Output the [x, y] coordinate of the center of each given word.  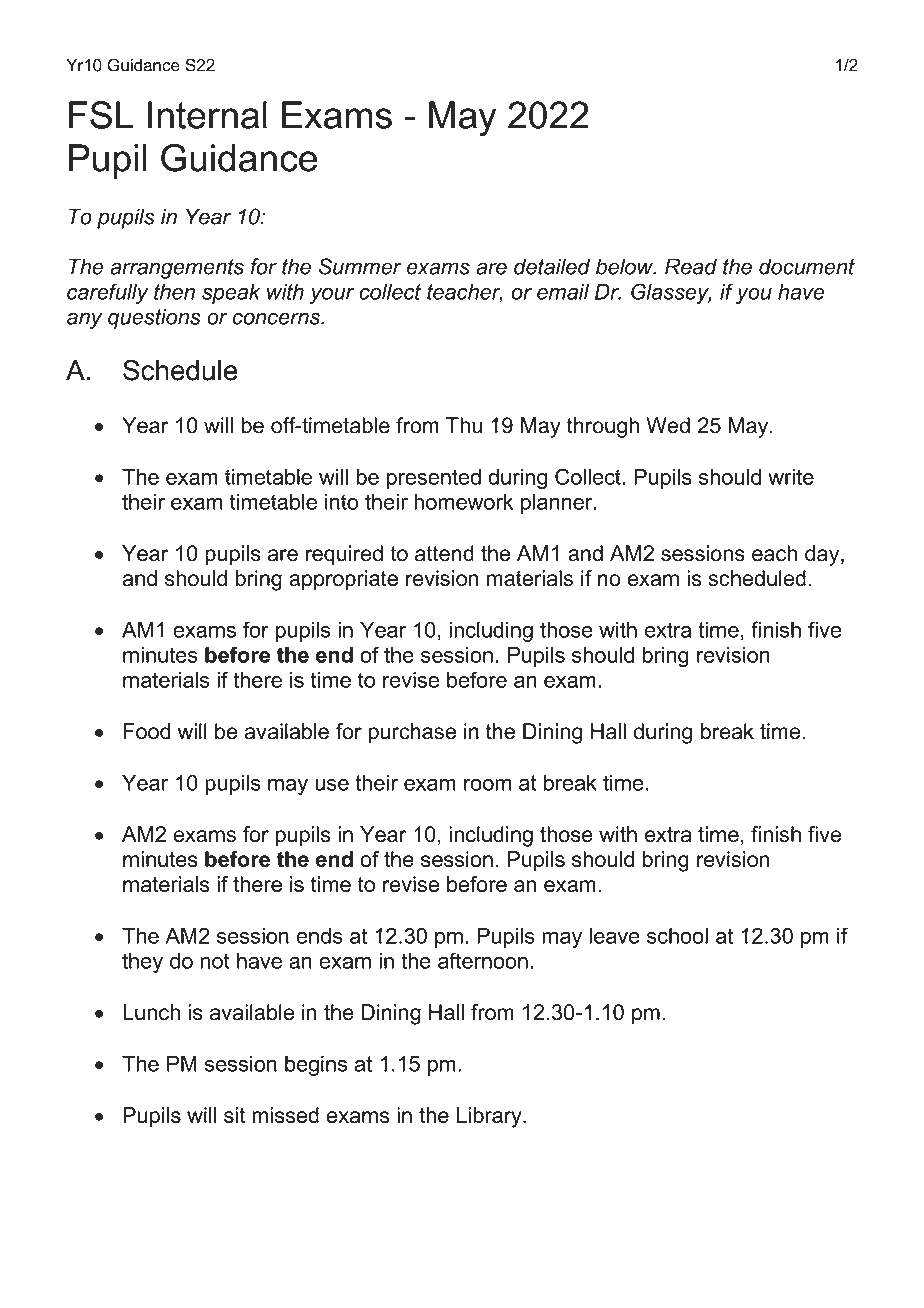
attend [444, 553]
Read [691, 266]
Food [147, 731]
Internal [207, 115]
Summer [360, 266]
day [823, 555]
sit [234, 1115]
